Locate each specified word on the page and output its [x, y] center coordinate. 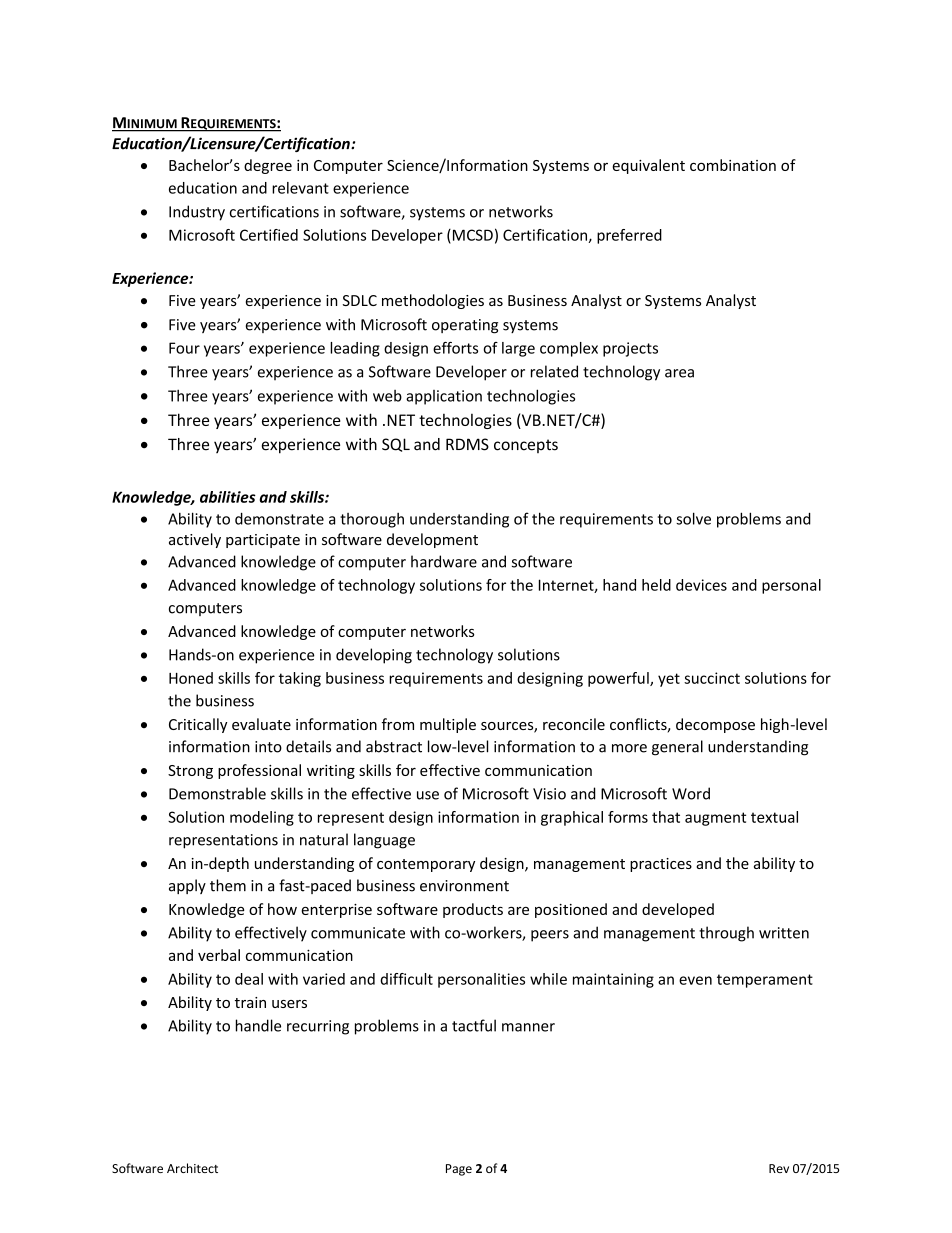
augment [715, 819]
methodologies [433, 301]
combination [733, 165]
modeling [262, 818]
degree [268, 166]
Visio [549, 794]
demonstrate [279, 519]
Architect [192, 1168]
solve [693, 518]
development [432, 540]
